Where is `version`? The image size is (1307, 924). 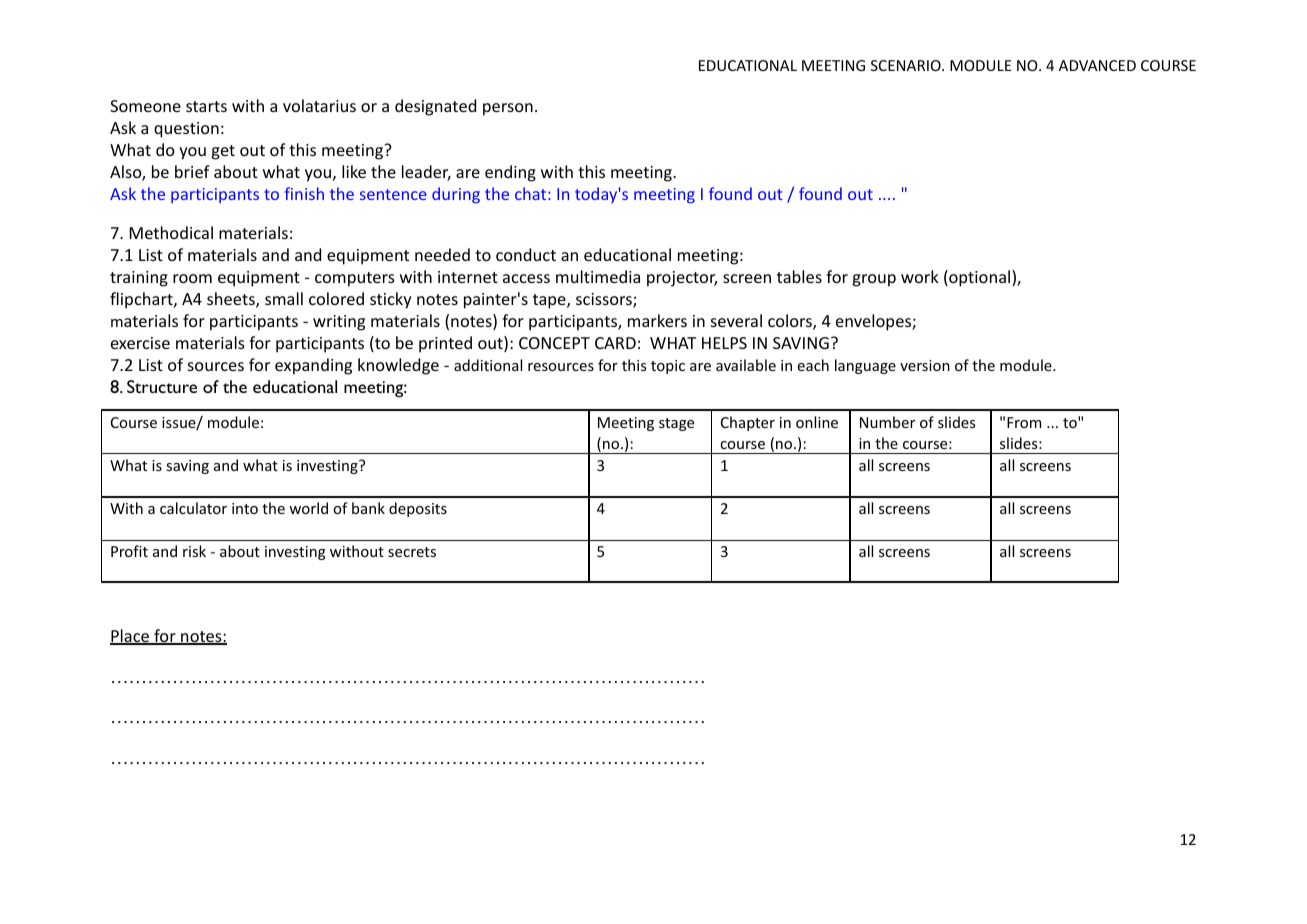 version is located at coordinates (925, 365).
